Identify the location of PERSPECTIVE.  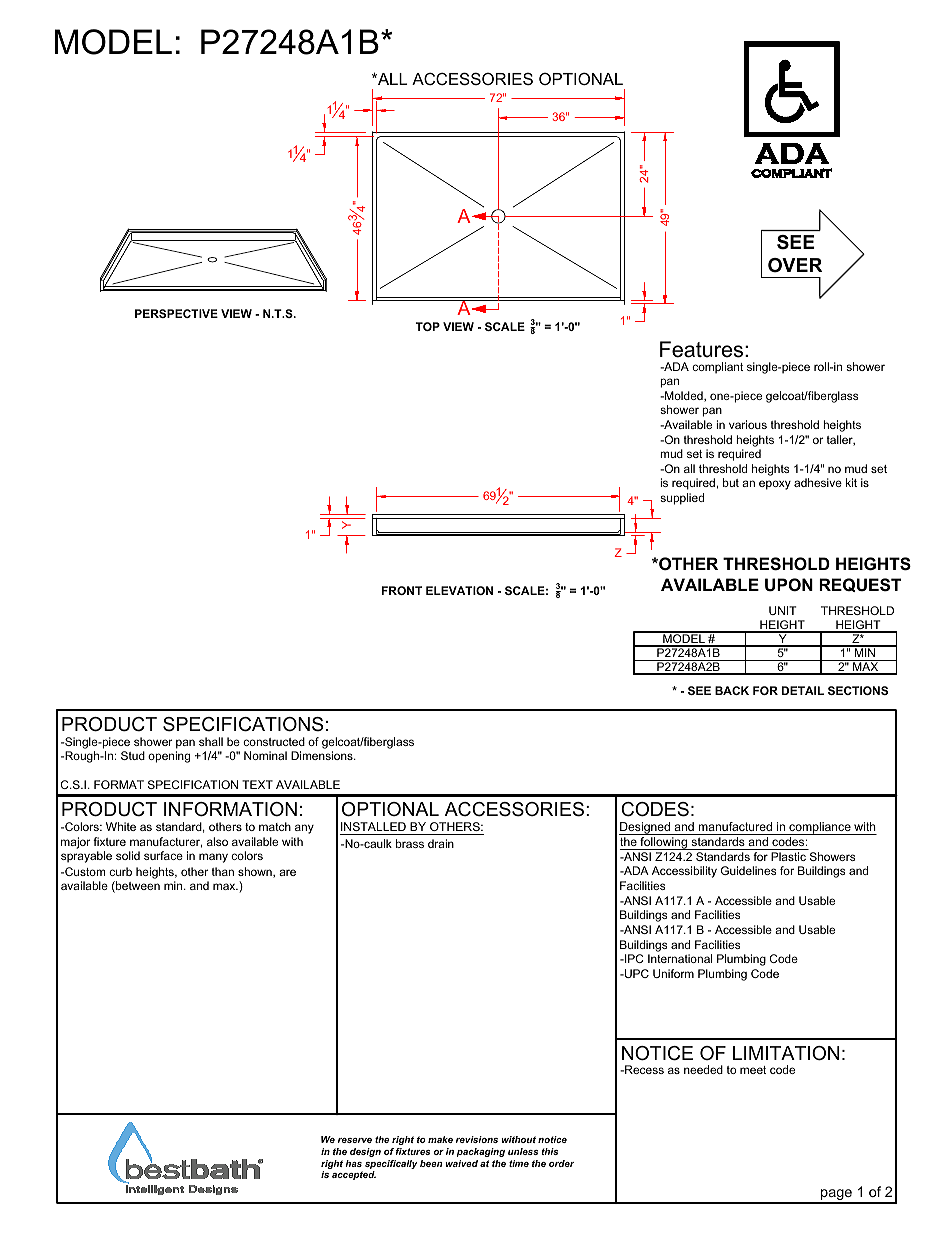
(176, 313).
